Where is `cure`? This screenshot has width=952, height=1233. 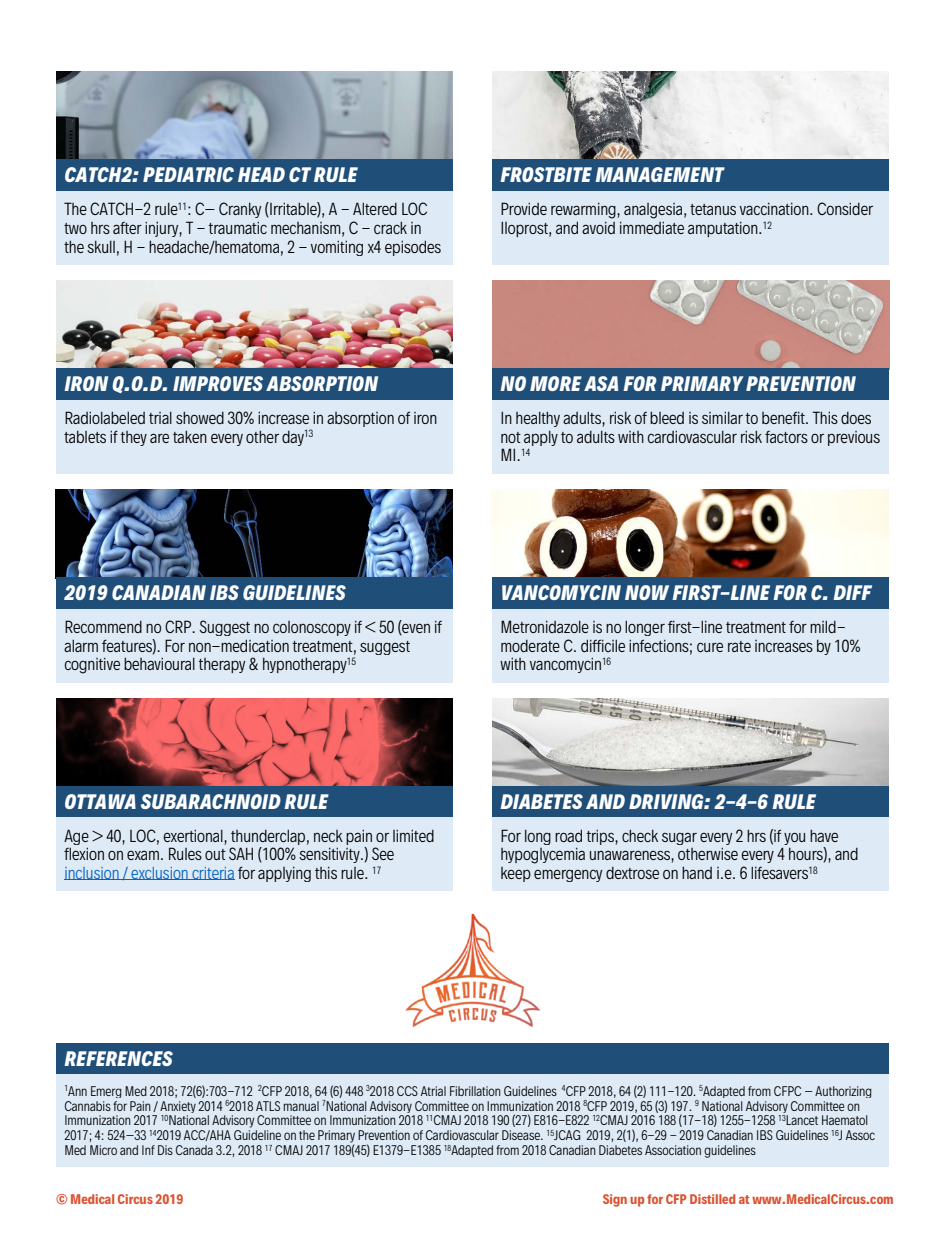
cure is located at coordinates (710, 647).
